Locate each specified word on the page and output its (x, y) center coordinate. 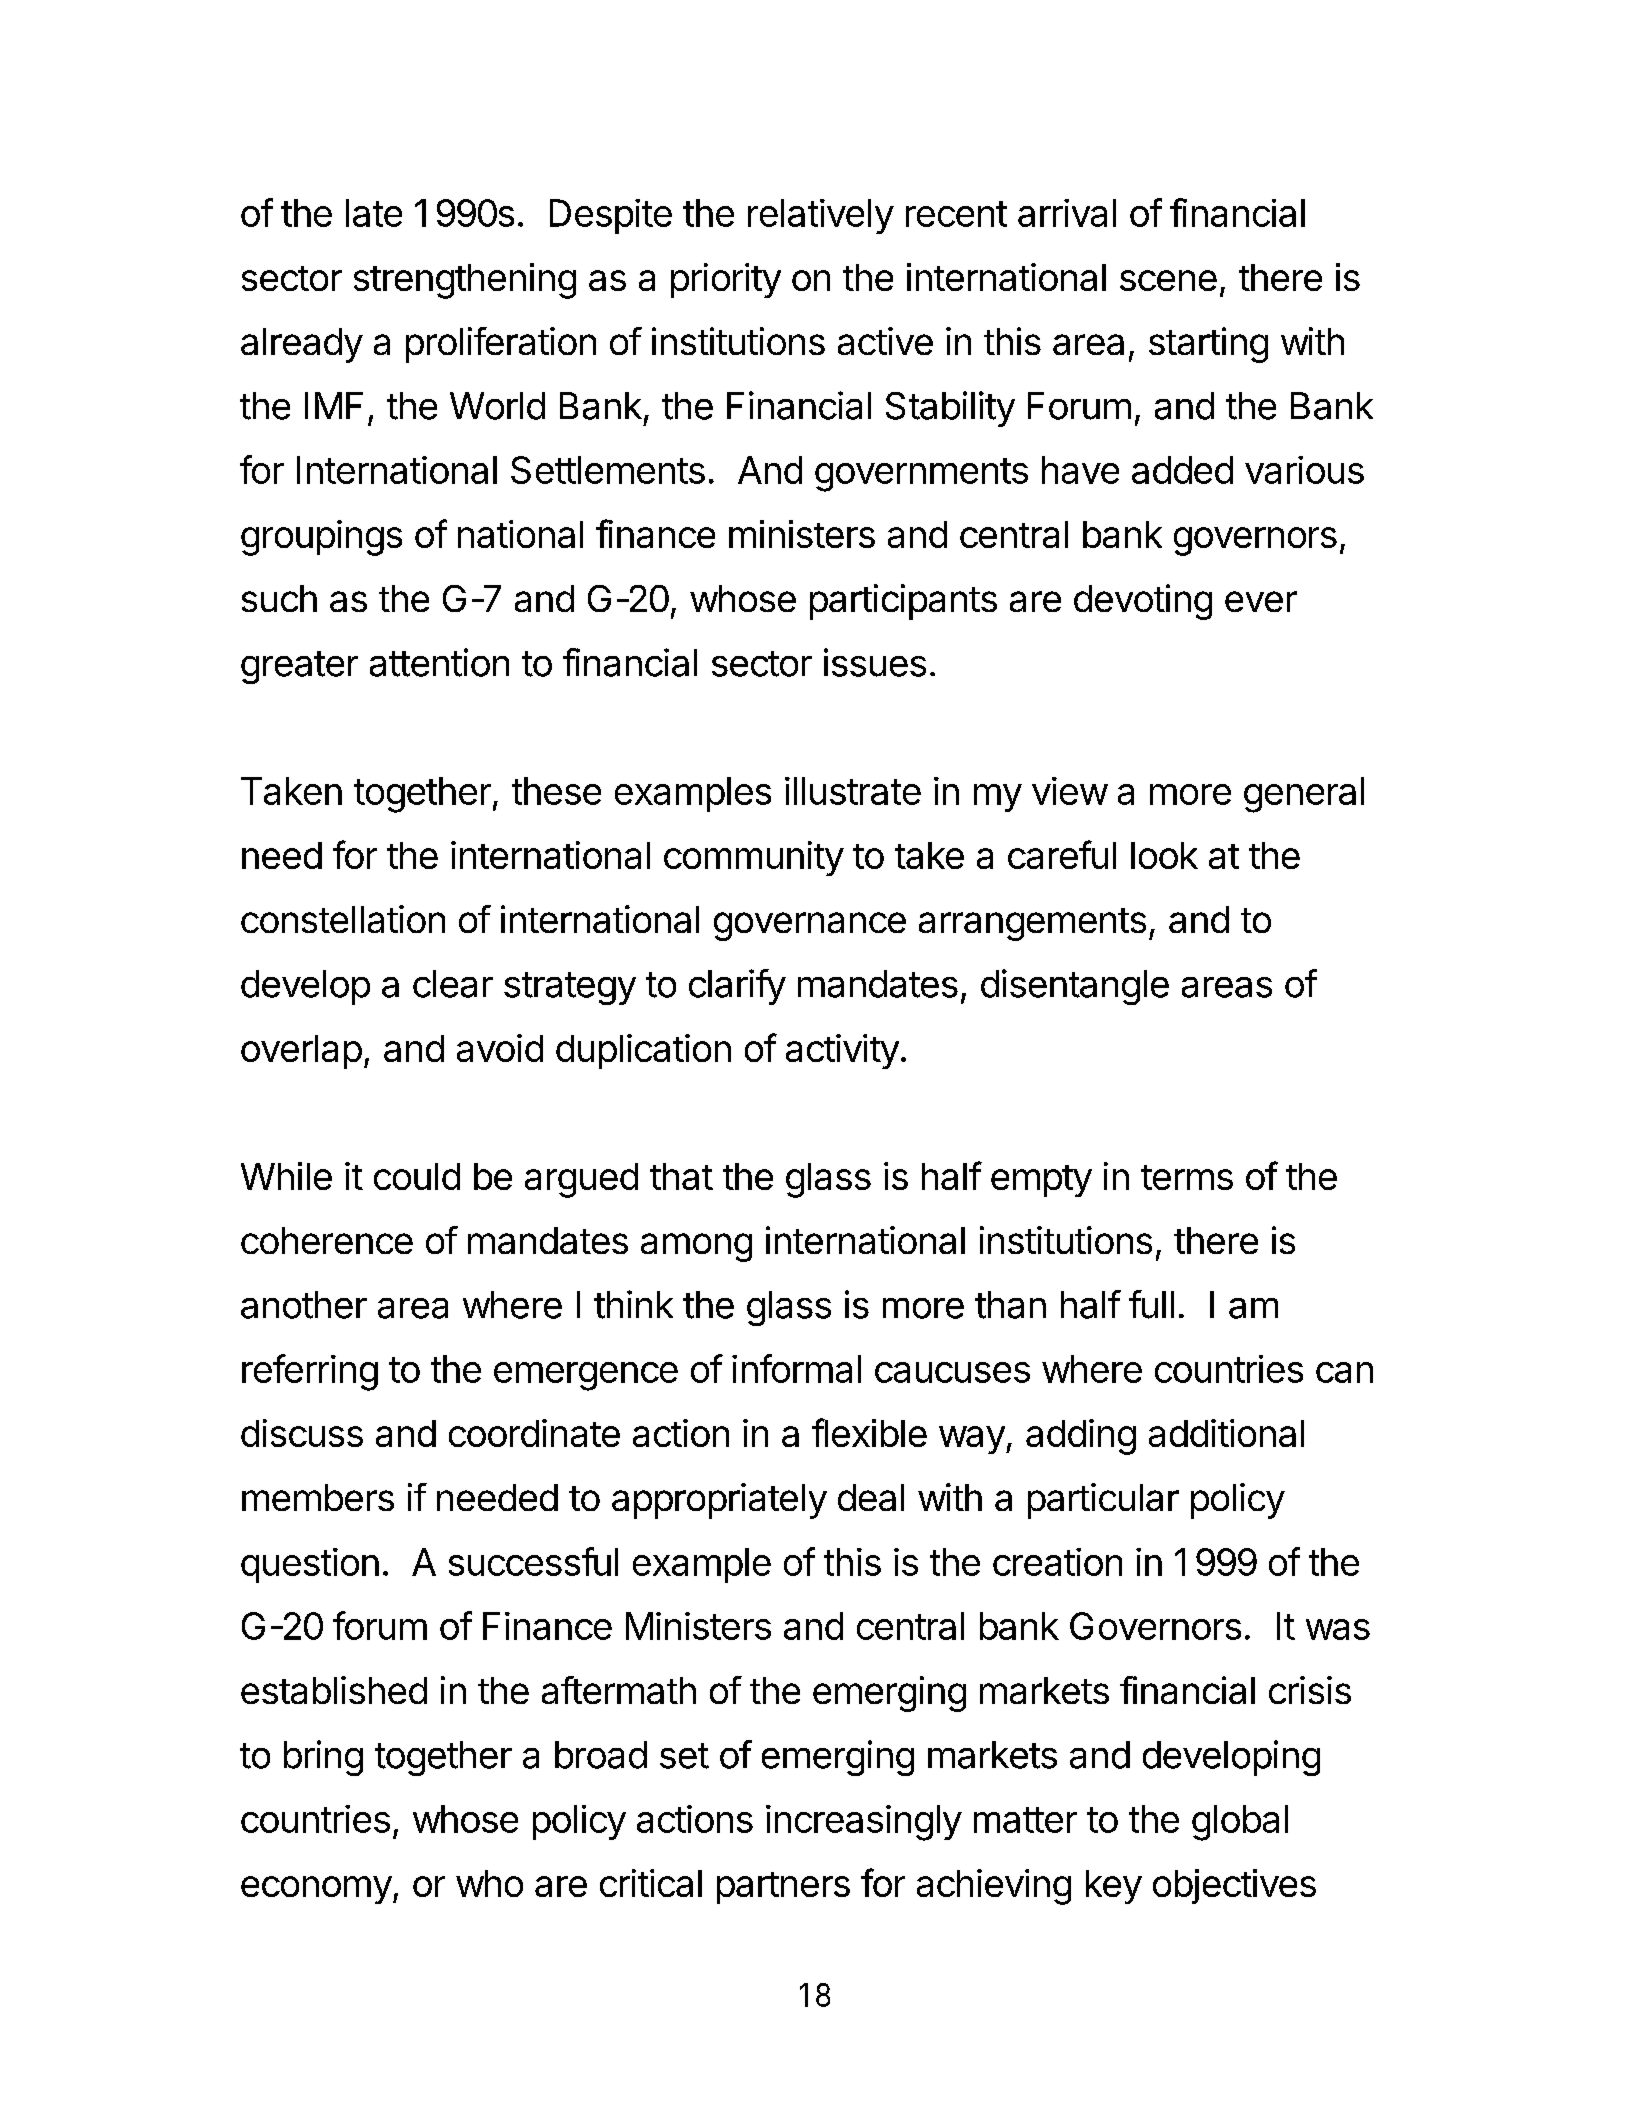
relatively (821, 216)
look (1164, 855)
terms (1187, 1177)
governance (810, 926)
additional (1226, 1433)
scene (1168, 280)
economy (316, 1890)
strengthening (465, 281)
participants (903, 602)
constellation (343, 919)
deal (871, 1497)
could (417, 1176)
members (318, 1497)
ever (1261, 601)
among (696, 1247)
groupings (321, 538)
